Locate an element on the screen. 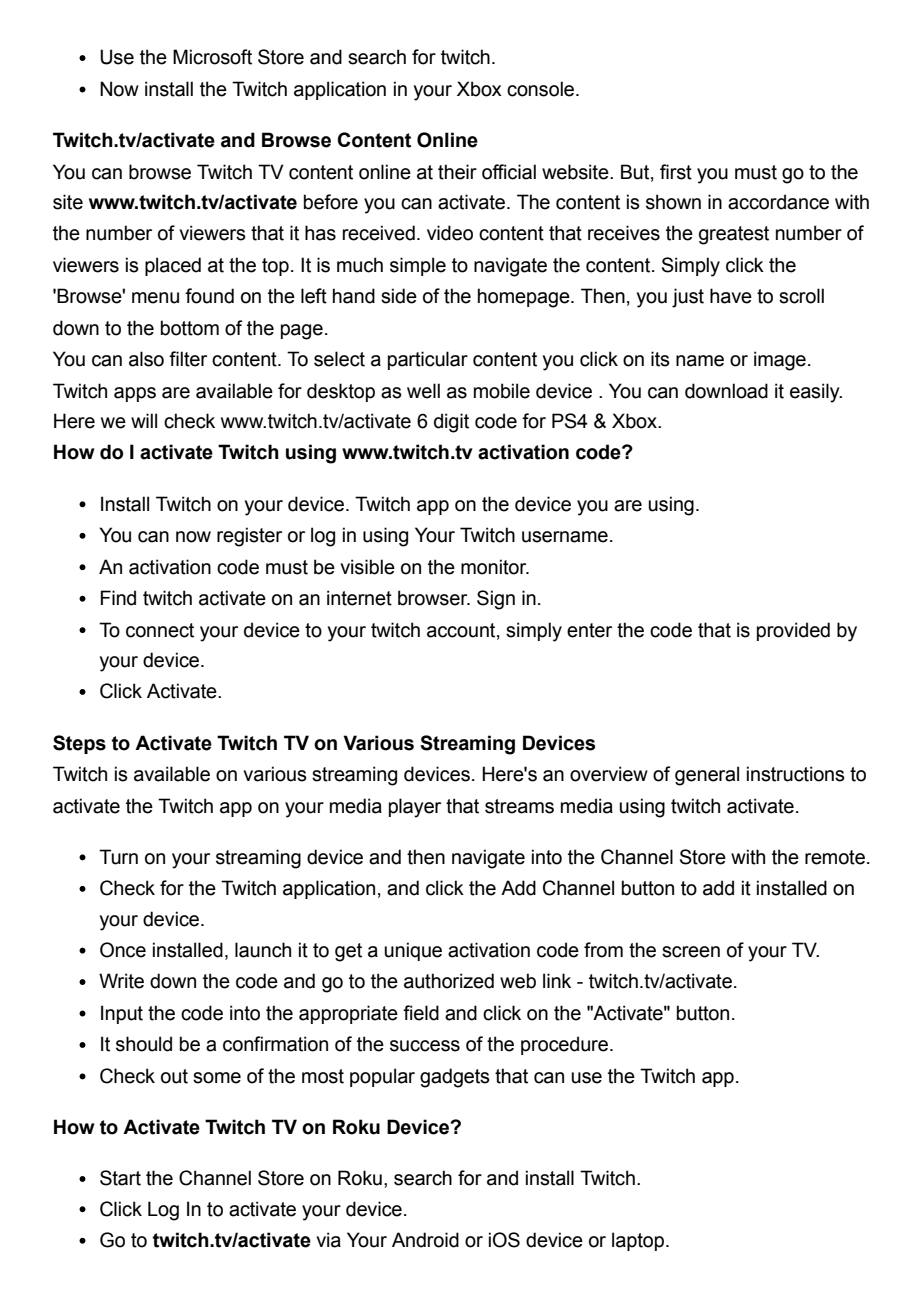  first is located at coordinates (676, 172).
